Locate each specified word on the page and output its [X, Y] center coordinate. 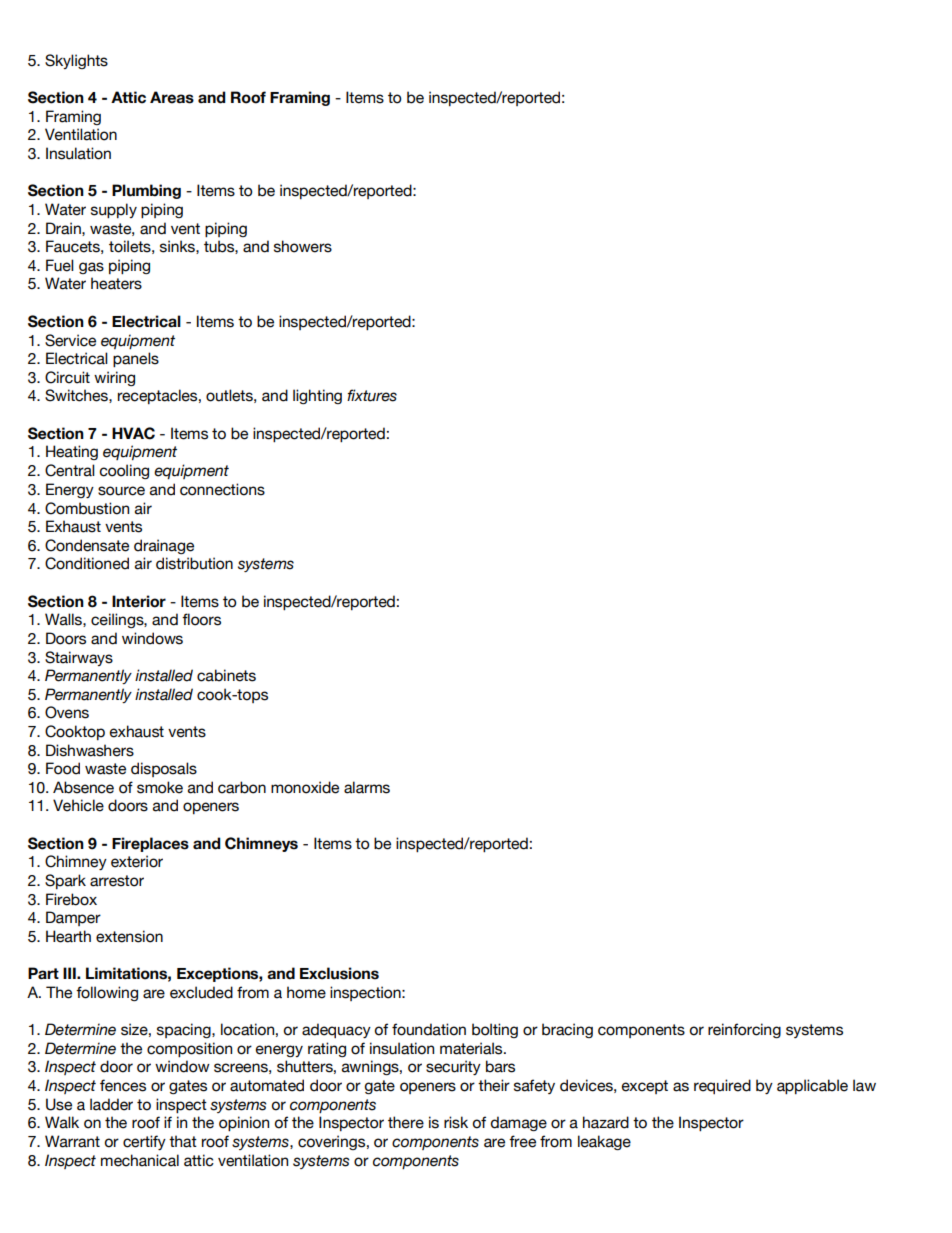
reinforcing [744, 1030]
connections [222, 489]
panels [136, 359]
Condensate [87, 545]
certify [144, 1142]
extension [129, 936]
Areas [172, 97]
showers [303, 246]
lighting [317, 396]
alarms [367, 787]
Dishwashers [90, 750]
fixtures [372, 395]
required [722, 1086]
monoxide [305, 787]
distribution [194, 563]
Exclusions [339, 973]
